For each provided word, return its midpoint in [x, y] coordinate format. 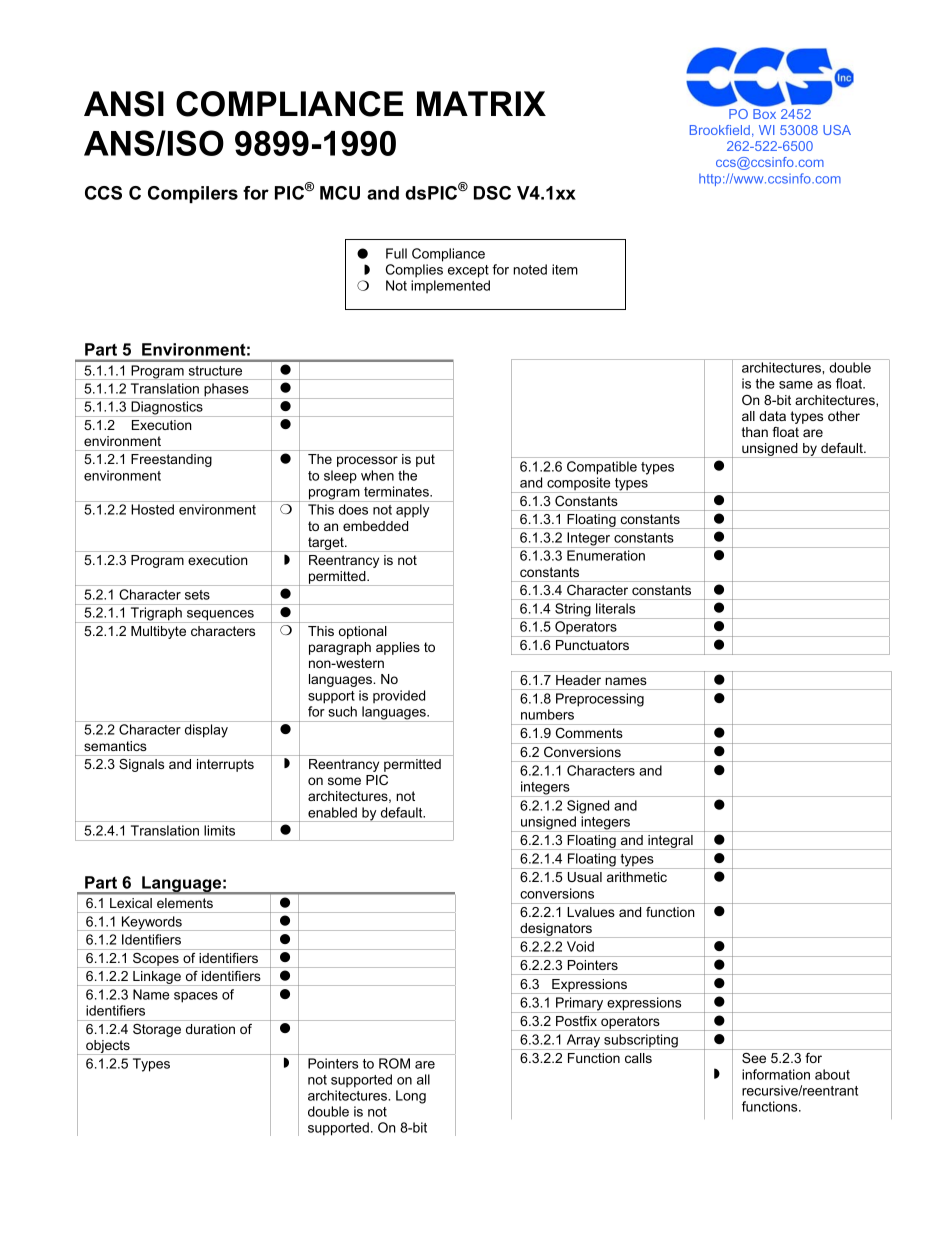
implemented [450, 286]
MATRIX [481, 103]
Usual [585, 877]
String [573, 611]
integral [670, 842]
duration [210, 1029]
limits [219, 830]
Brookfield [720, 130]
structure [215, 371]
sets [197, 595]
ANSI [124, 104]
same [796, 385]
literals [615, 608]
